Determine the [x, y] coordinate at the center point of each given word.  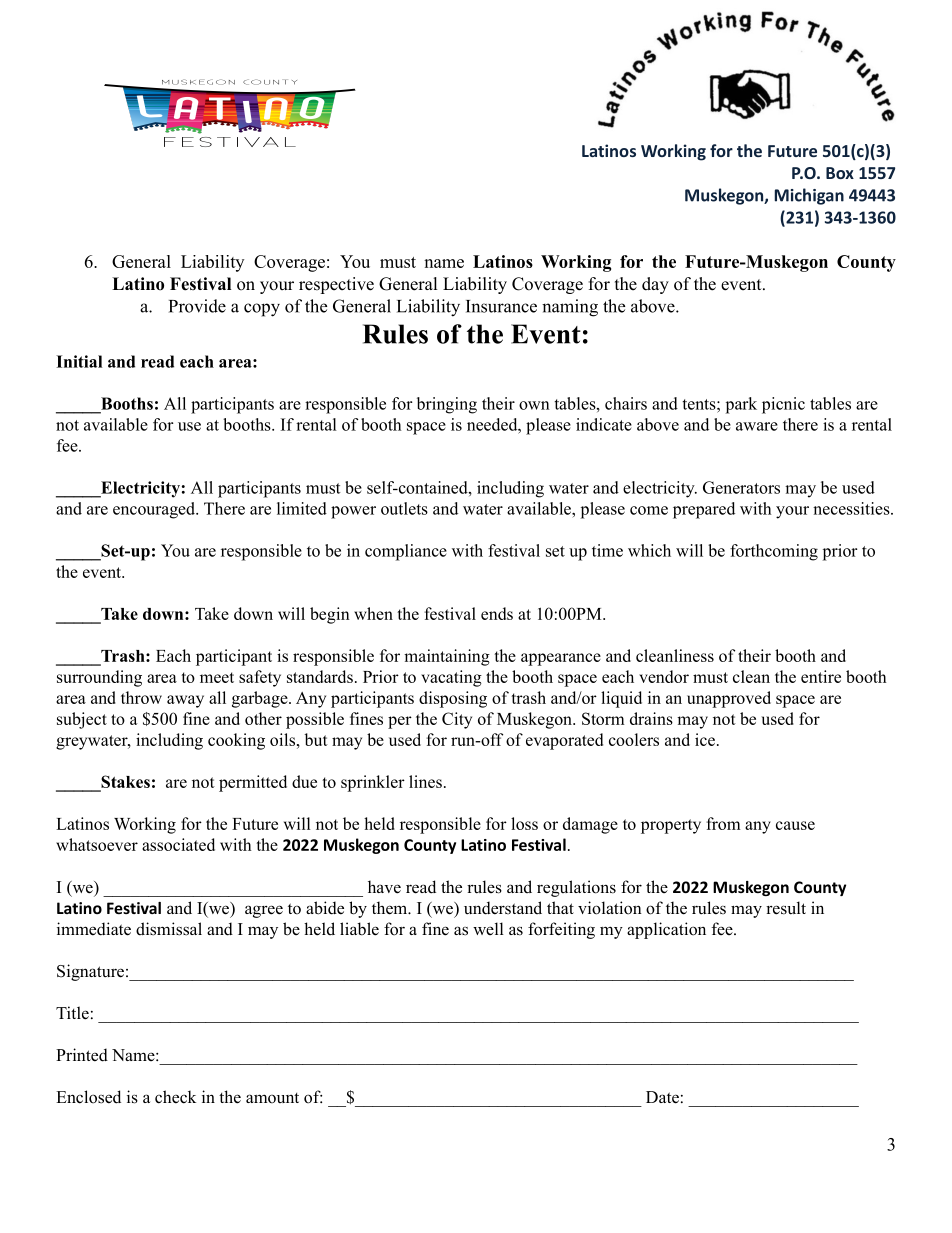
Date [662, 1097]
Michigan [809, 196]
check [175, 1097]
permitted [253, 783]
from [723, 823]
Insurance [501, 306]
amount [272, 1098]
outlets [404, 508]
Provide [197, 306]
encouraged [155, 510]
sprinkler [373, 783]
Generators [741, 487]
